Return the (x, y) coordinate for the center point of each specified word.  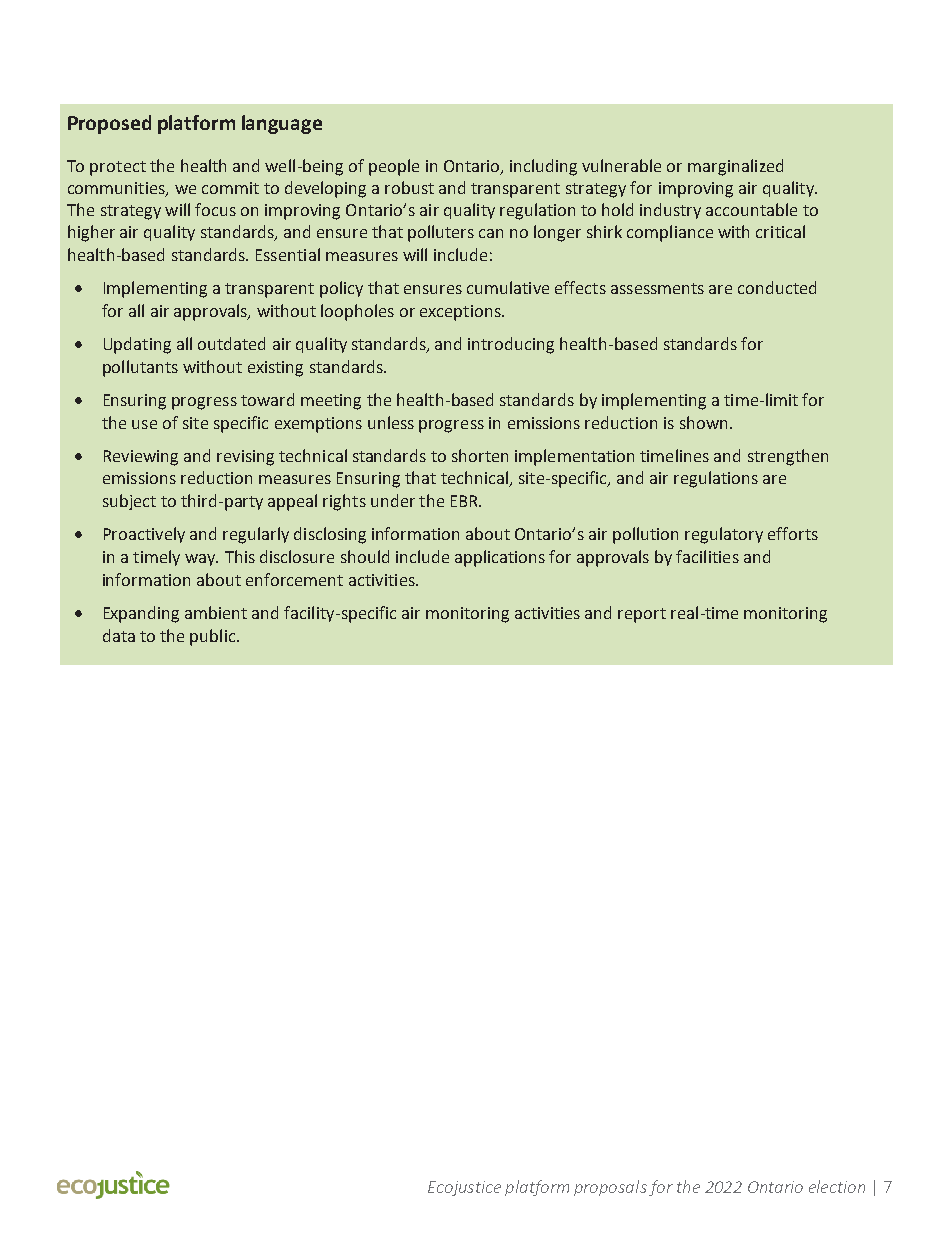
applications (500, 558)
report (642, 615)
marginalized (735, 167)
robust (409, 187)
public (214, 637)
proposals (610, 1188)
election (837, 1186)
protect (118, 168)
